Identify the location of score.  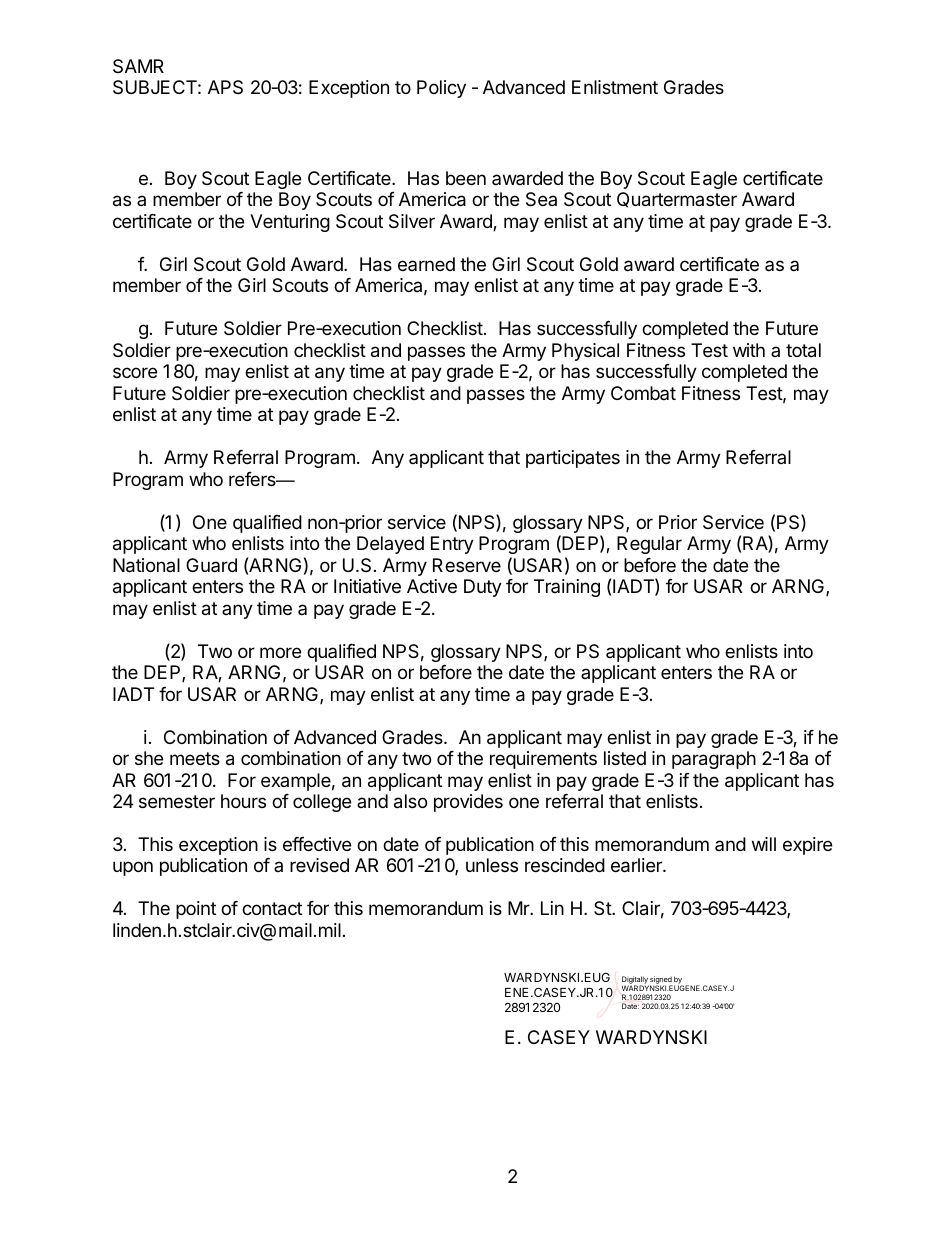
(135, 372).
